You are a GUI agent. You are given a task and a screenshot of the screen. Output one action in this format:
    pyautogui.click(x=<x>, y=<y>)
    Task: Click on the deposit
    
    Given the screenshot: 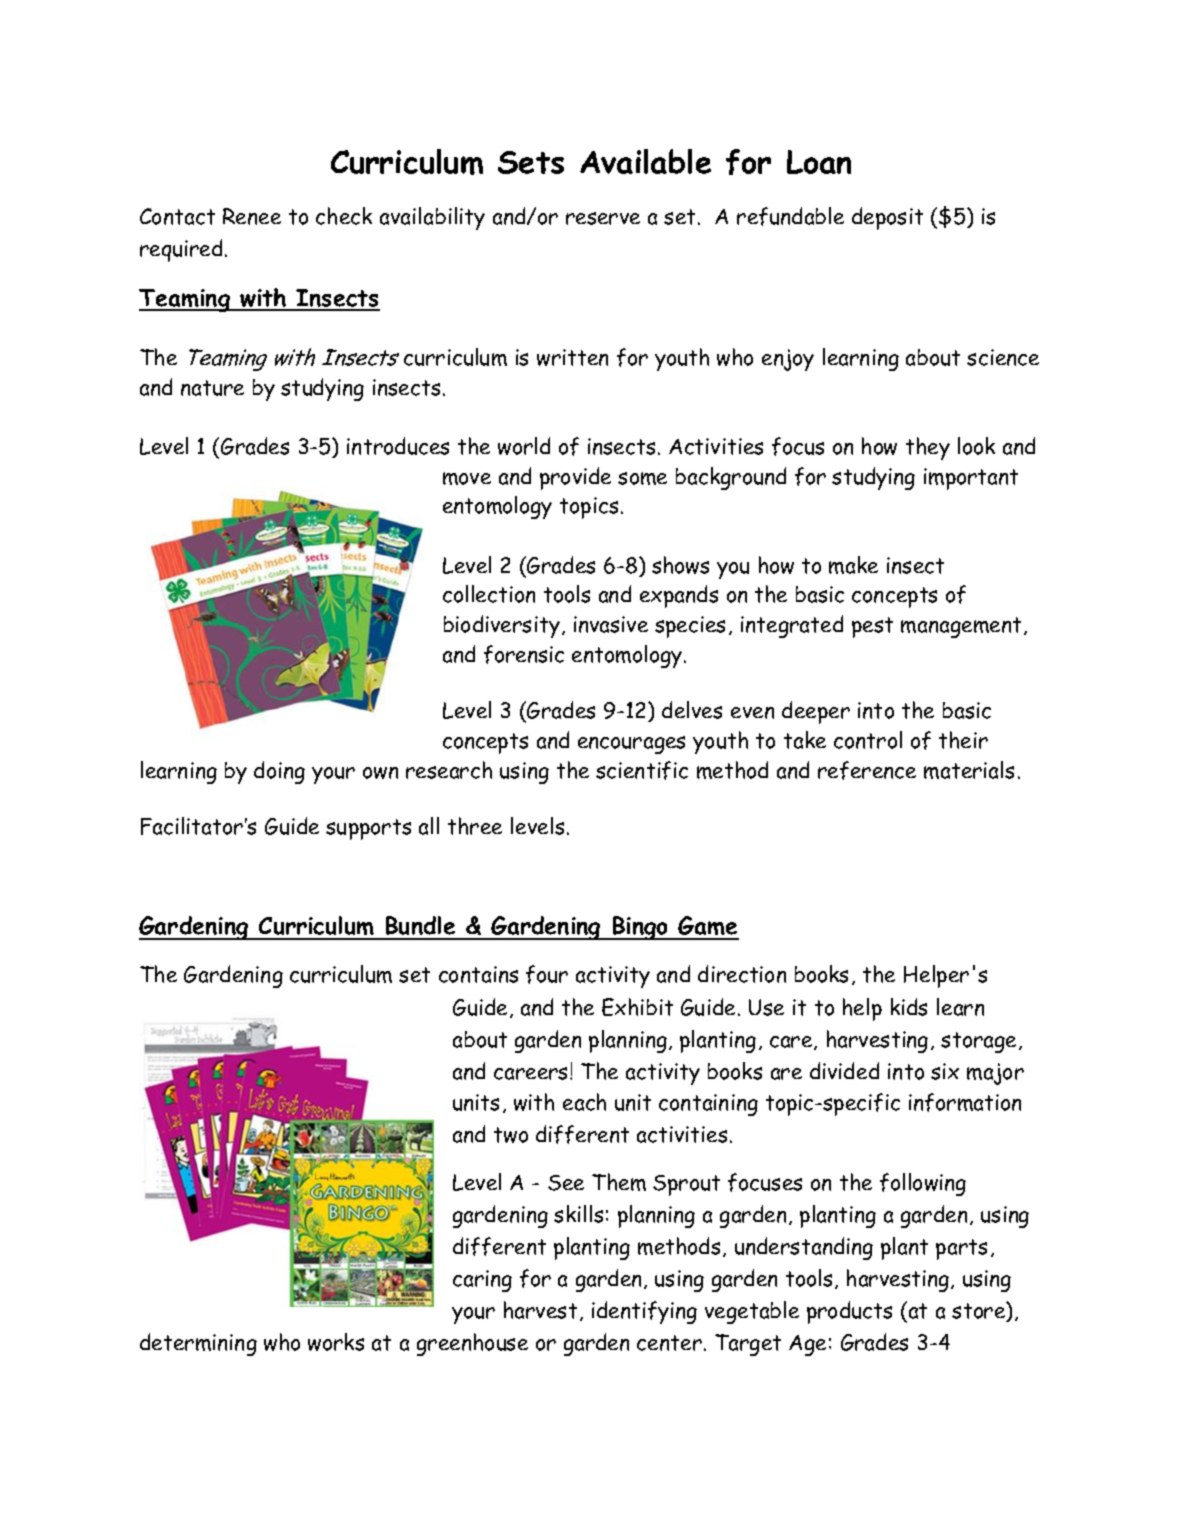 What is the action you would take?
    pyautogui.click(x=887, y=218)
